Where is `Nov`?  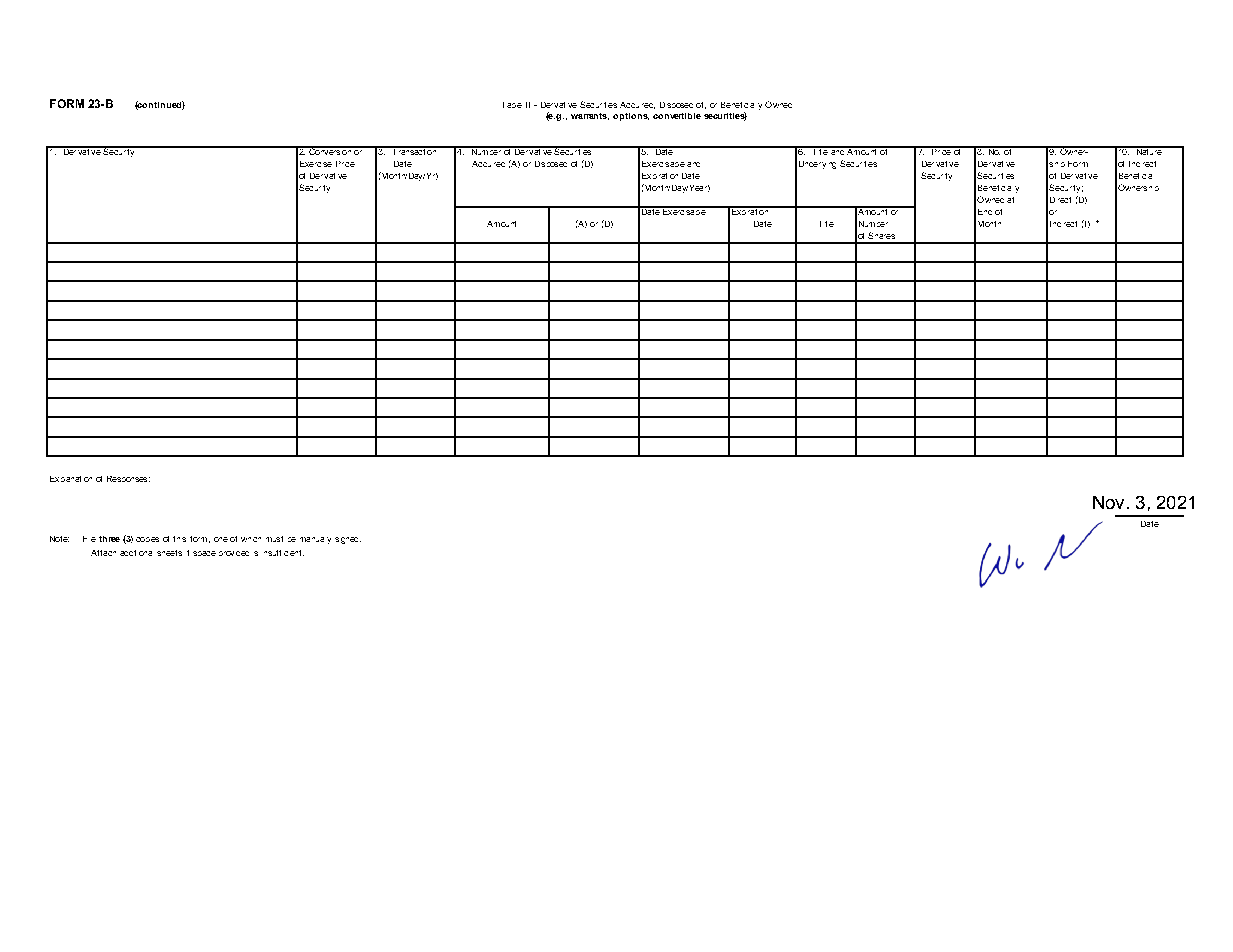 Nov is located at coordinates (1108, 502).
